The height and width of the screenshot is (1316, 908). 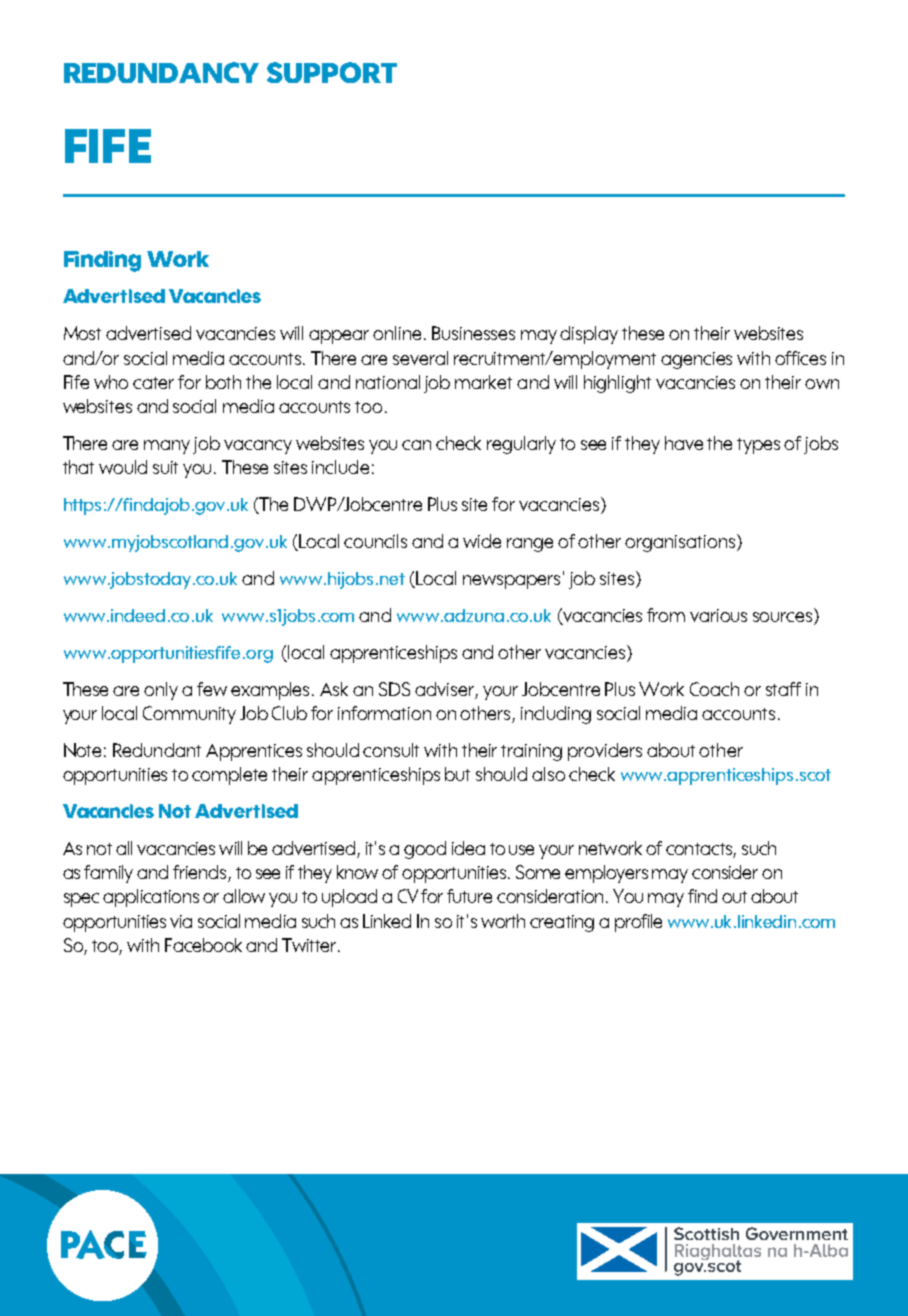 I want to click on wide, so click(x=482, y=541).
